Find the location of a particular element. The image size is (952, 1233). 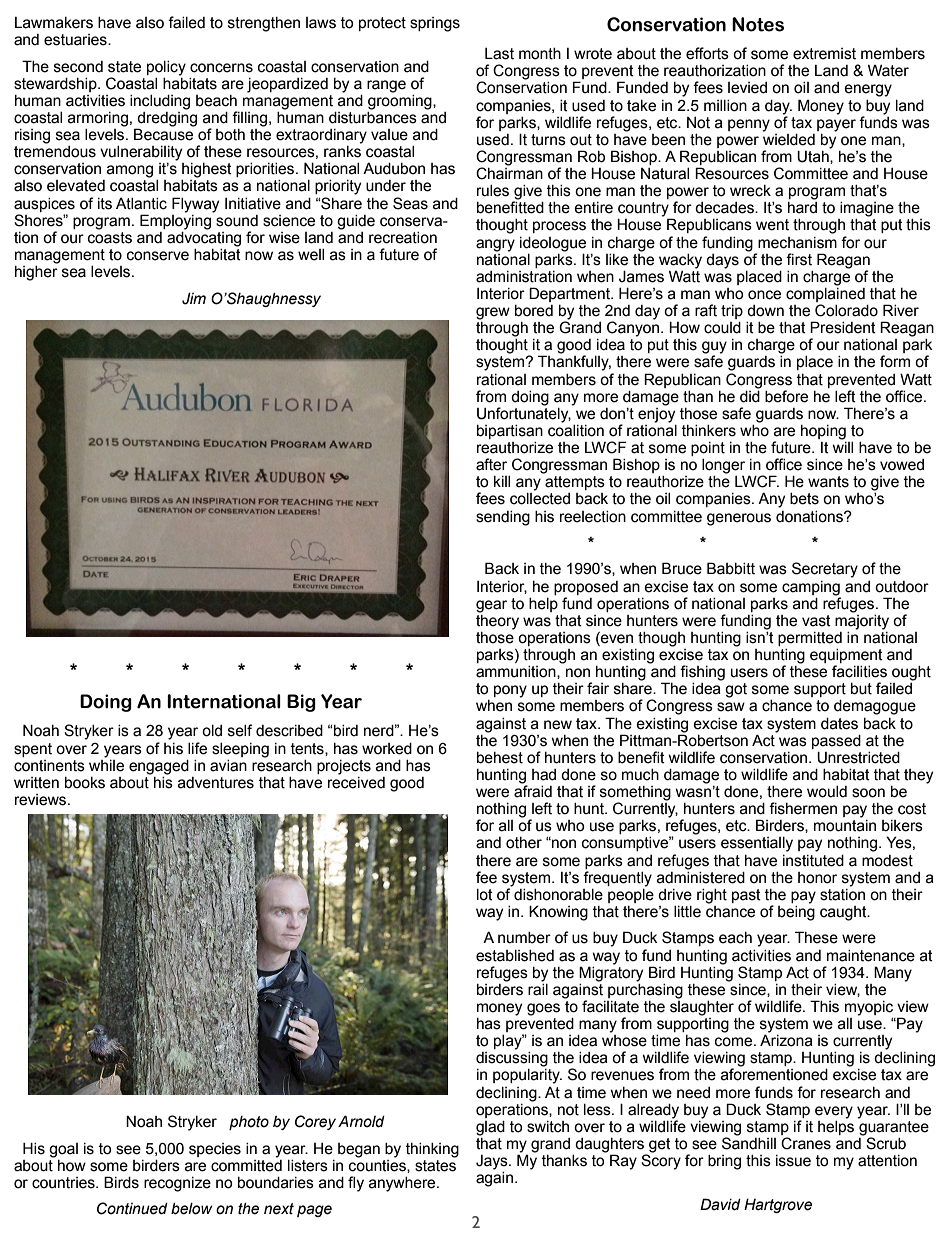

policy is located at coordinates (166, 68).
